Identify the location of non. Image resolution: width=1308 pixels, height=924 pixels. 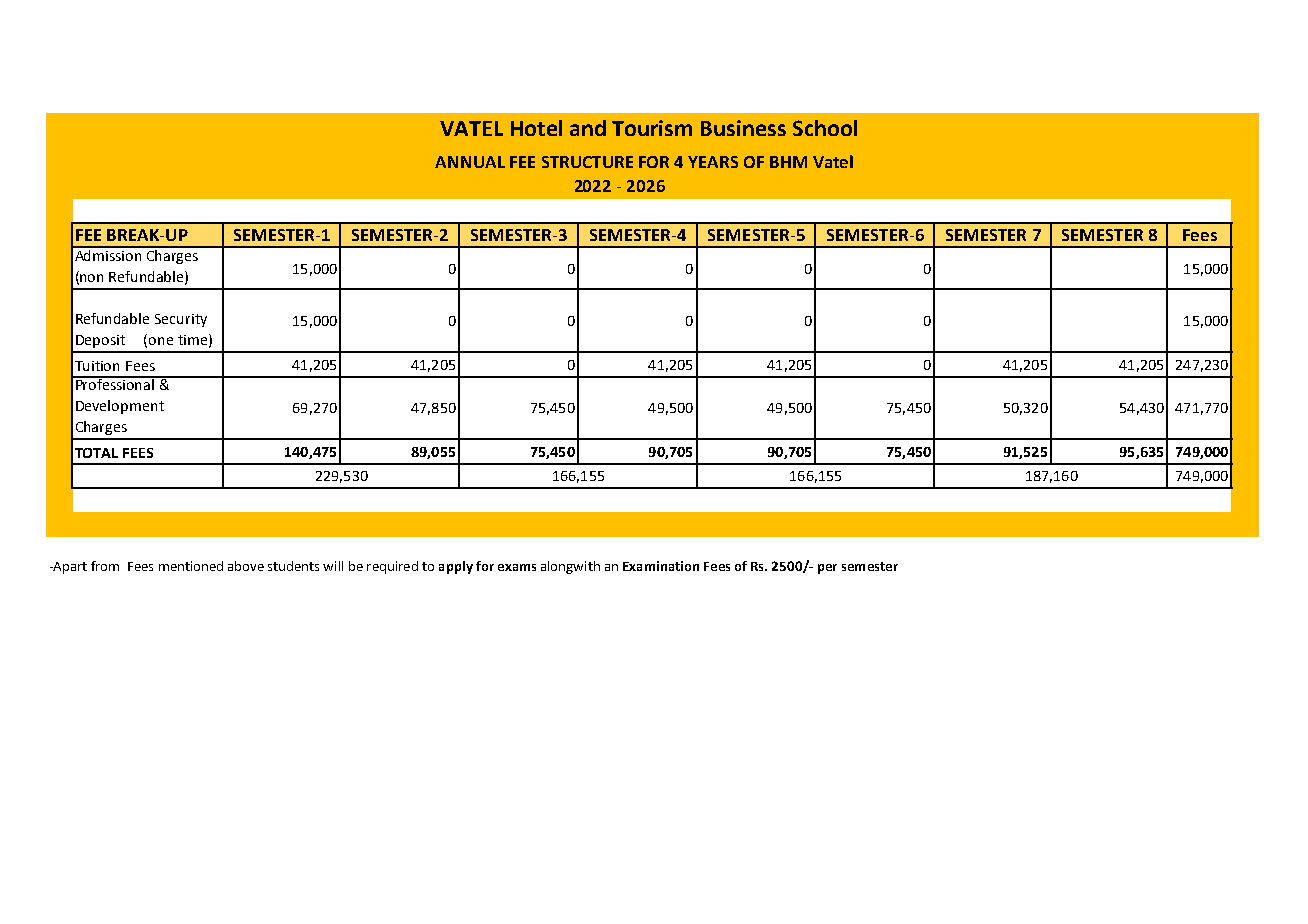
(91, 278).
